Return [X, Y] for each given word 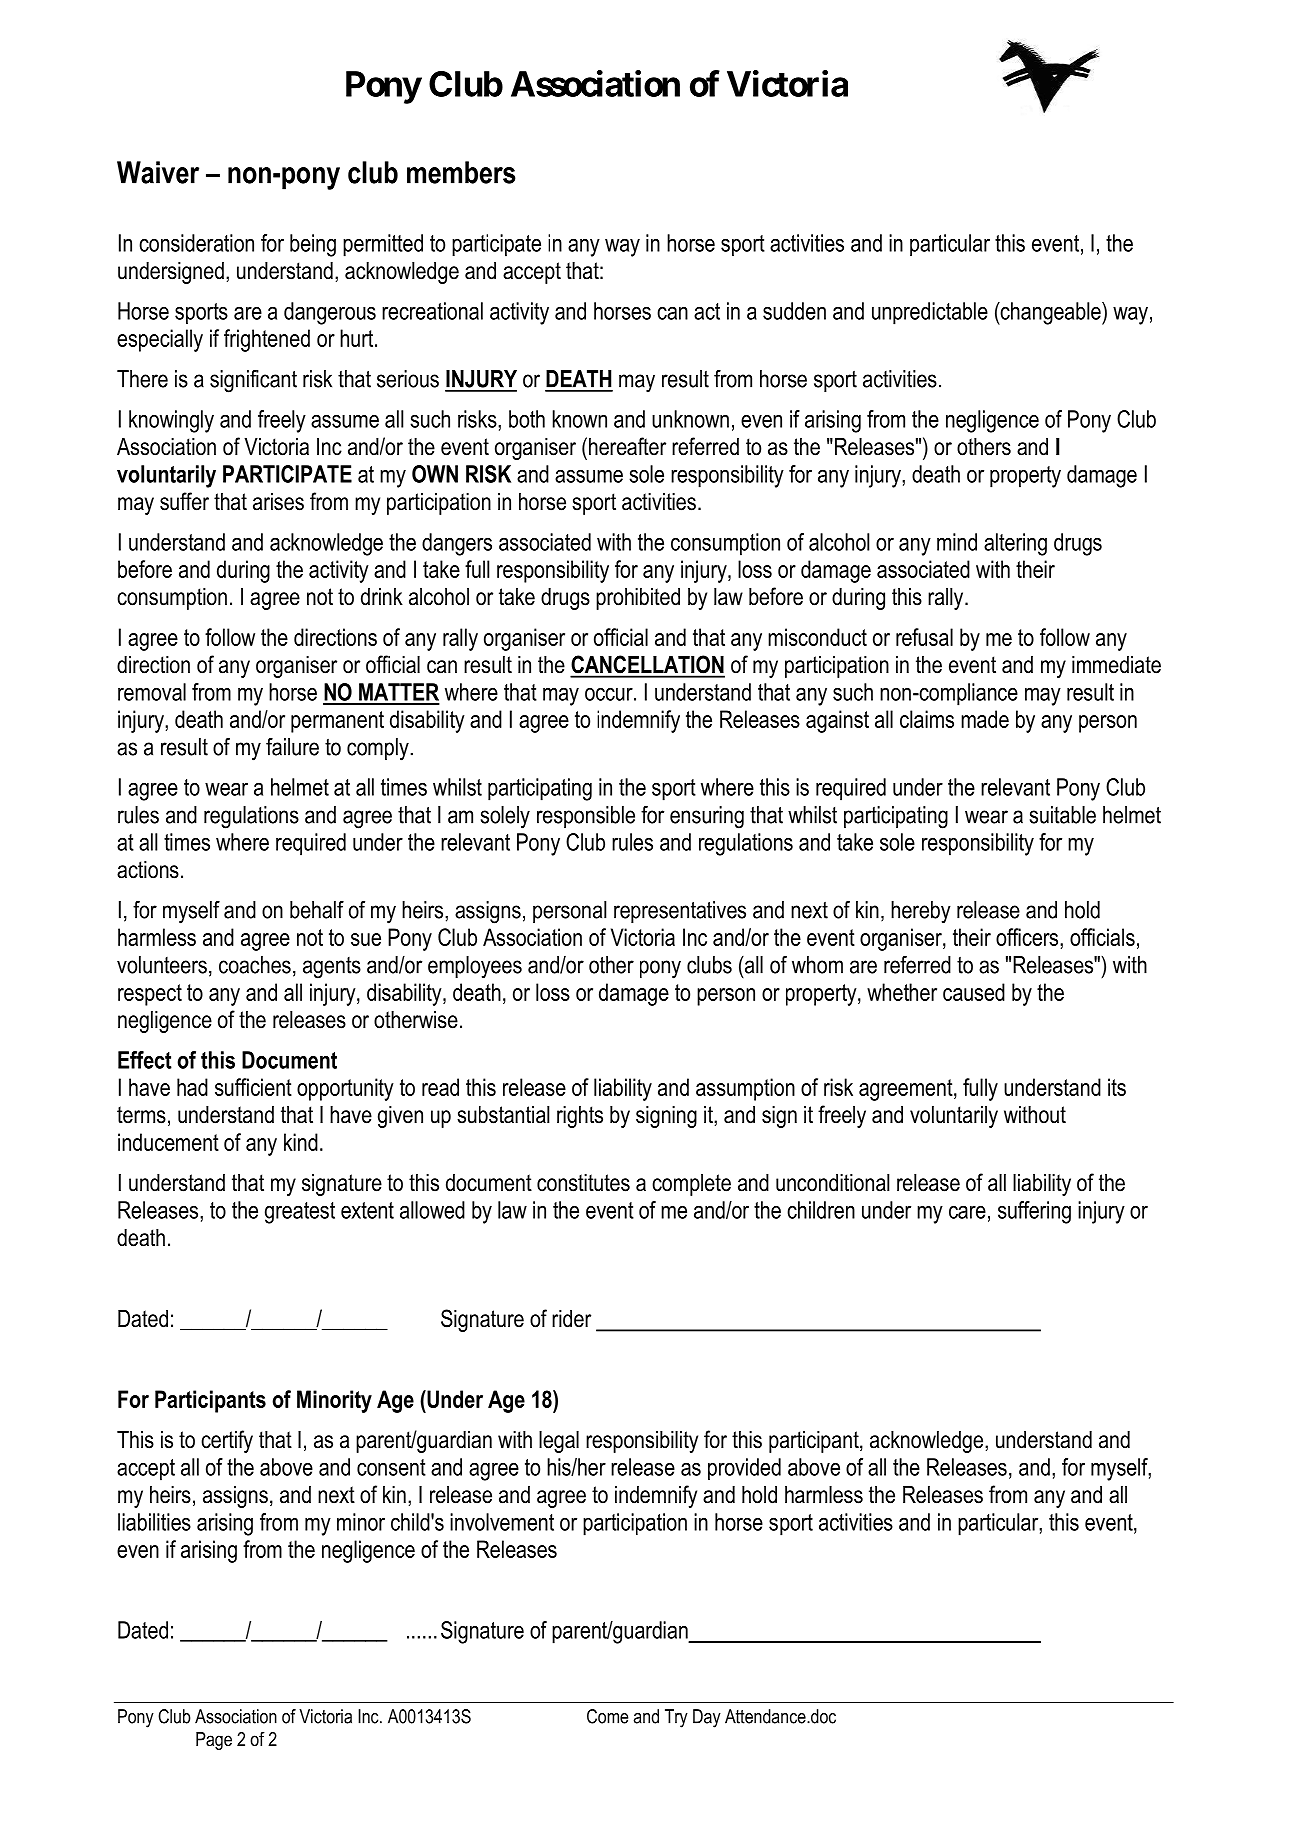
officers [1028, 937]
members [461, 172]
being [313, 245]
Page [214, 1741]
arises [278, 502]
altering [1015, 544]
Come [607, 1716]
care [967, 1212]
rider [571, 1319]
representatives [680, 912]
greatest [300, 1213]
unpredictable [930, 313]
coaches [255, 965]
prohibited [638, 599]
